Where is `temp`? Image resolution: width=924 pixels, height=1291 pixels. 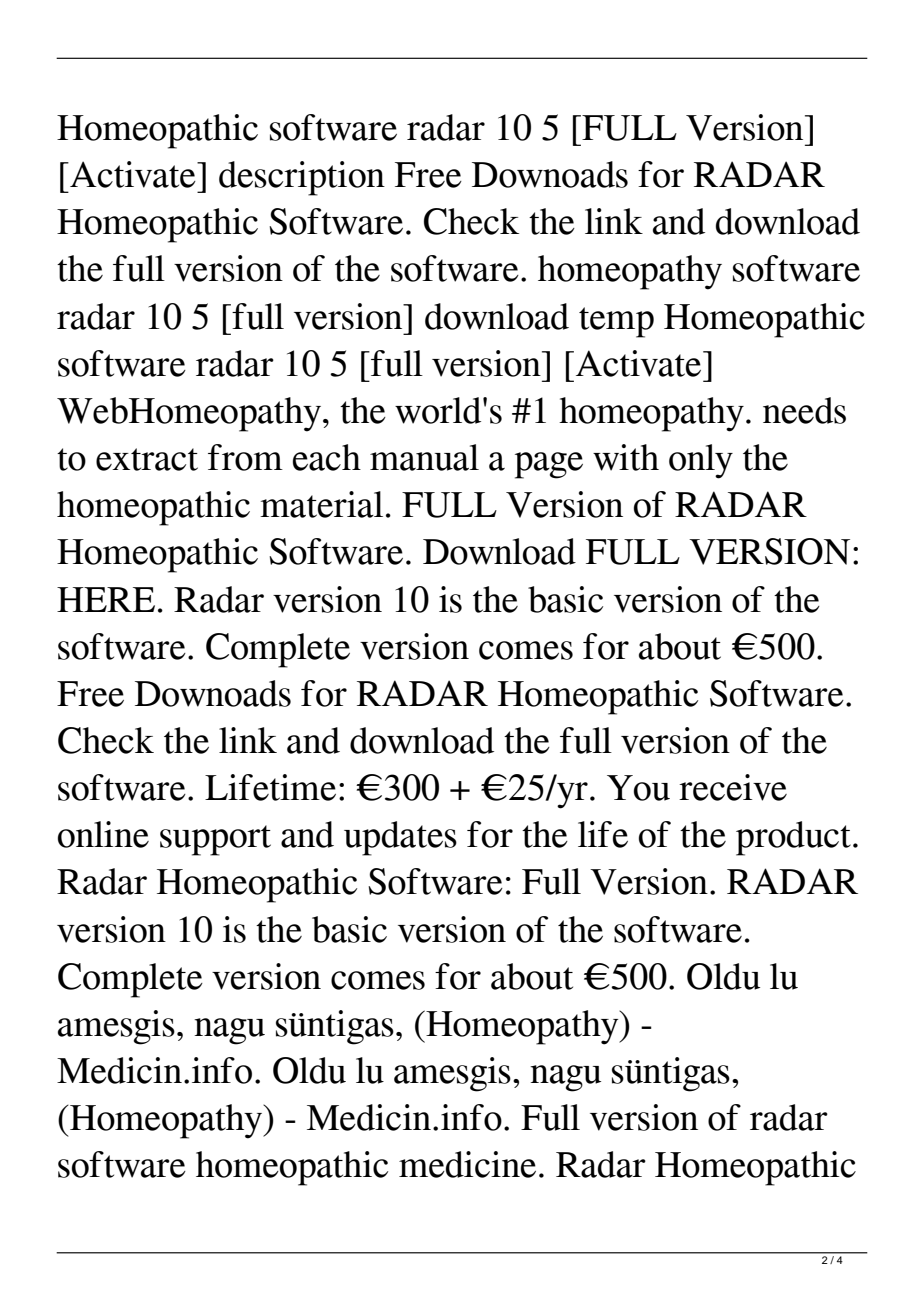 temp is located at coordinates (616, 322).
